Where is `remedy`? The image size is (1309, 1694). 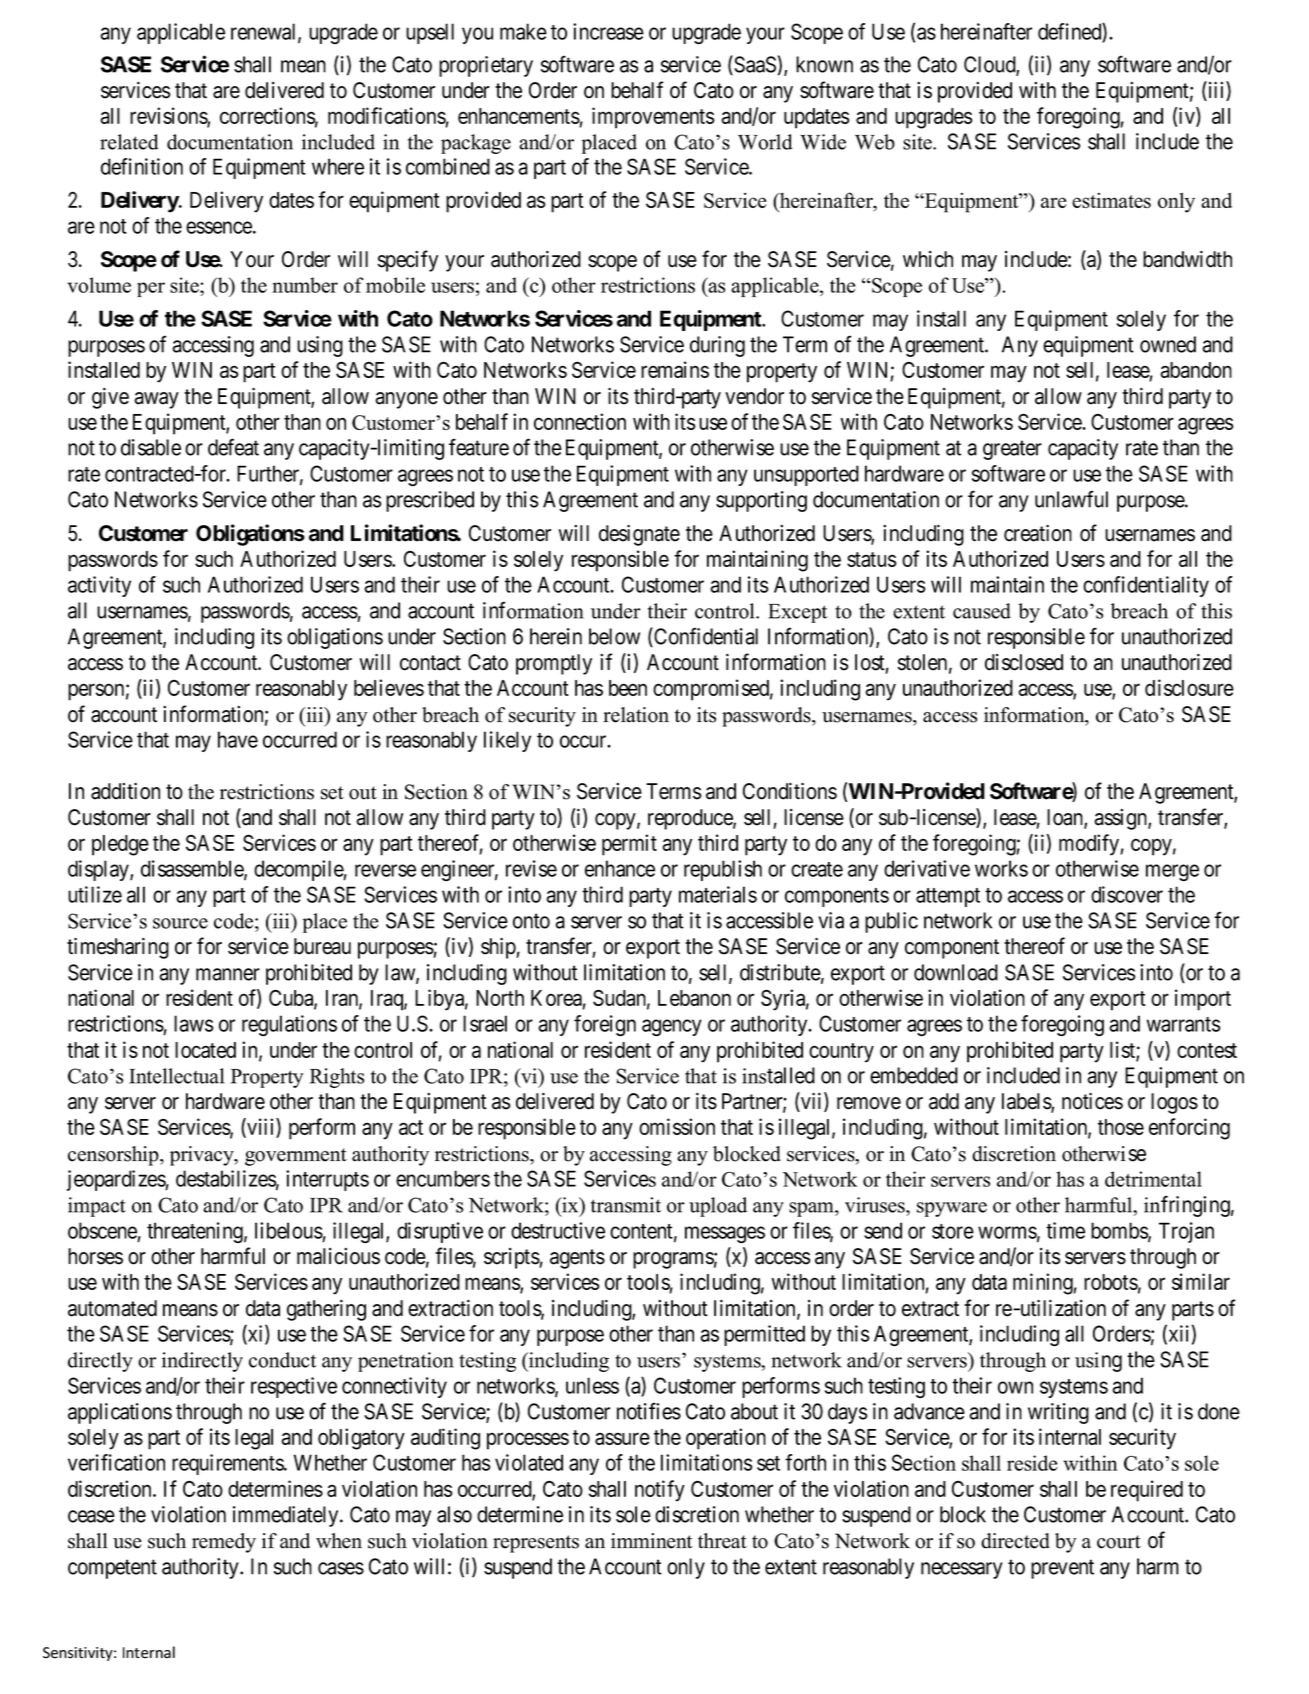 remedy is located at coordinates (224, 1543).
